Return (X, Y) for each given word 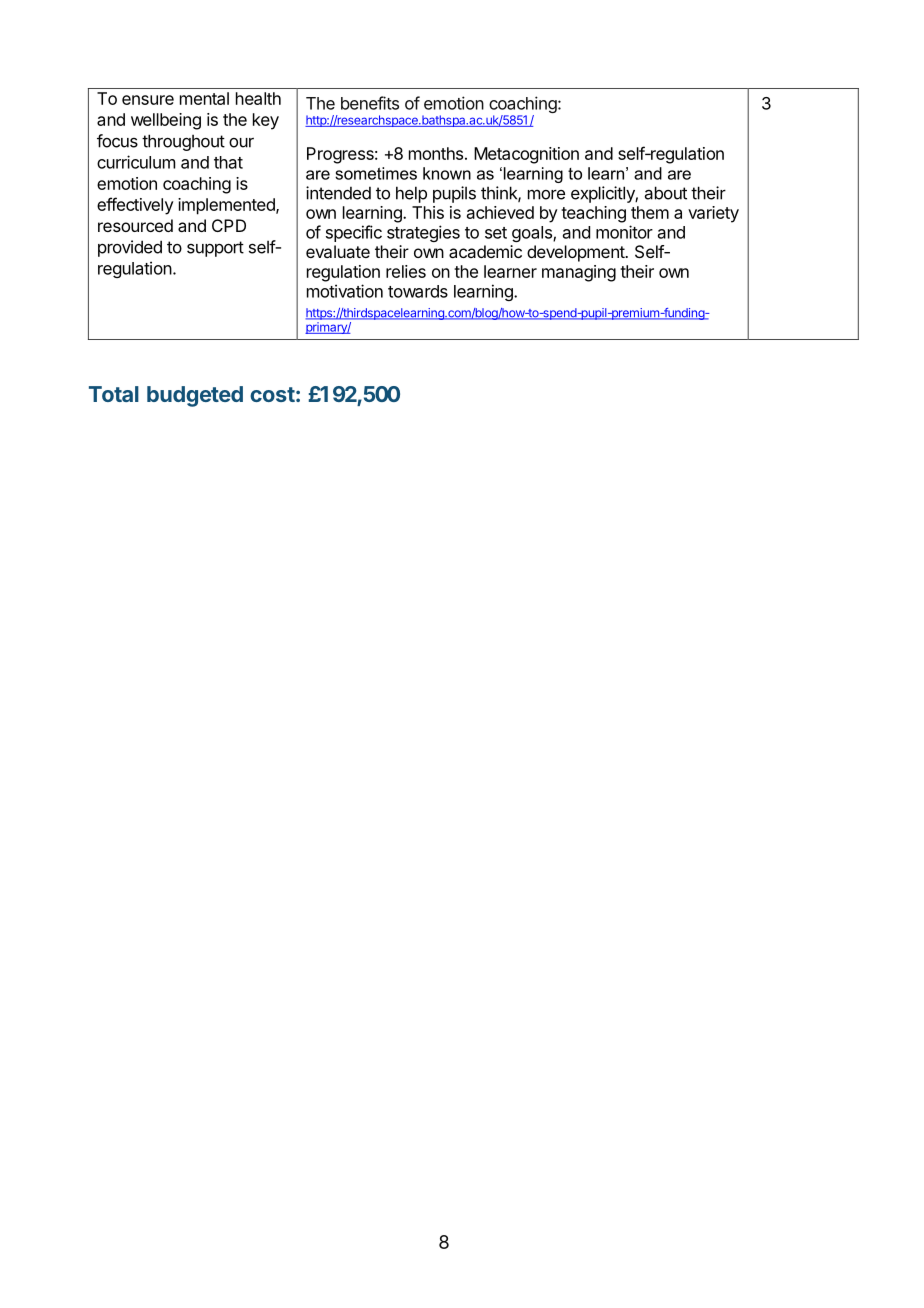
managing (579, 273)
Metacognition (526, 155)
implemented (227, 206)
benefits (370, 103)
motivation (345, 291)
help (411, 194)
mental (204, 98)
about (666, 193)
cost (272, 394)
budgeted (195, 396)
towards (418, 291)
